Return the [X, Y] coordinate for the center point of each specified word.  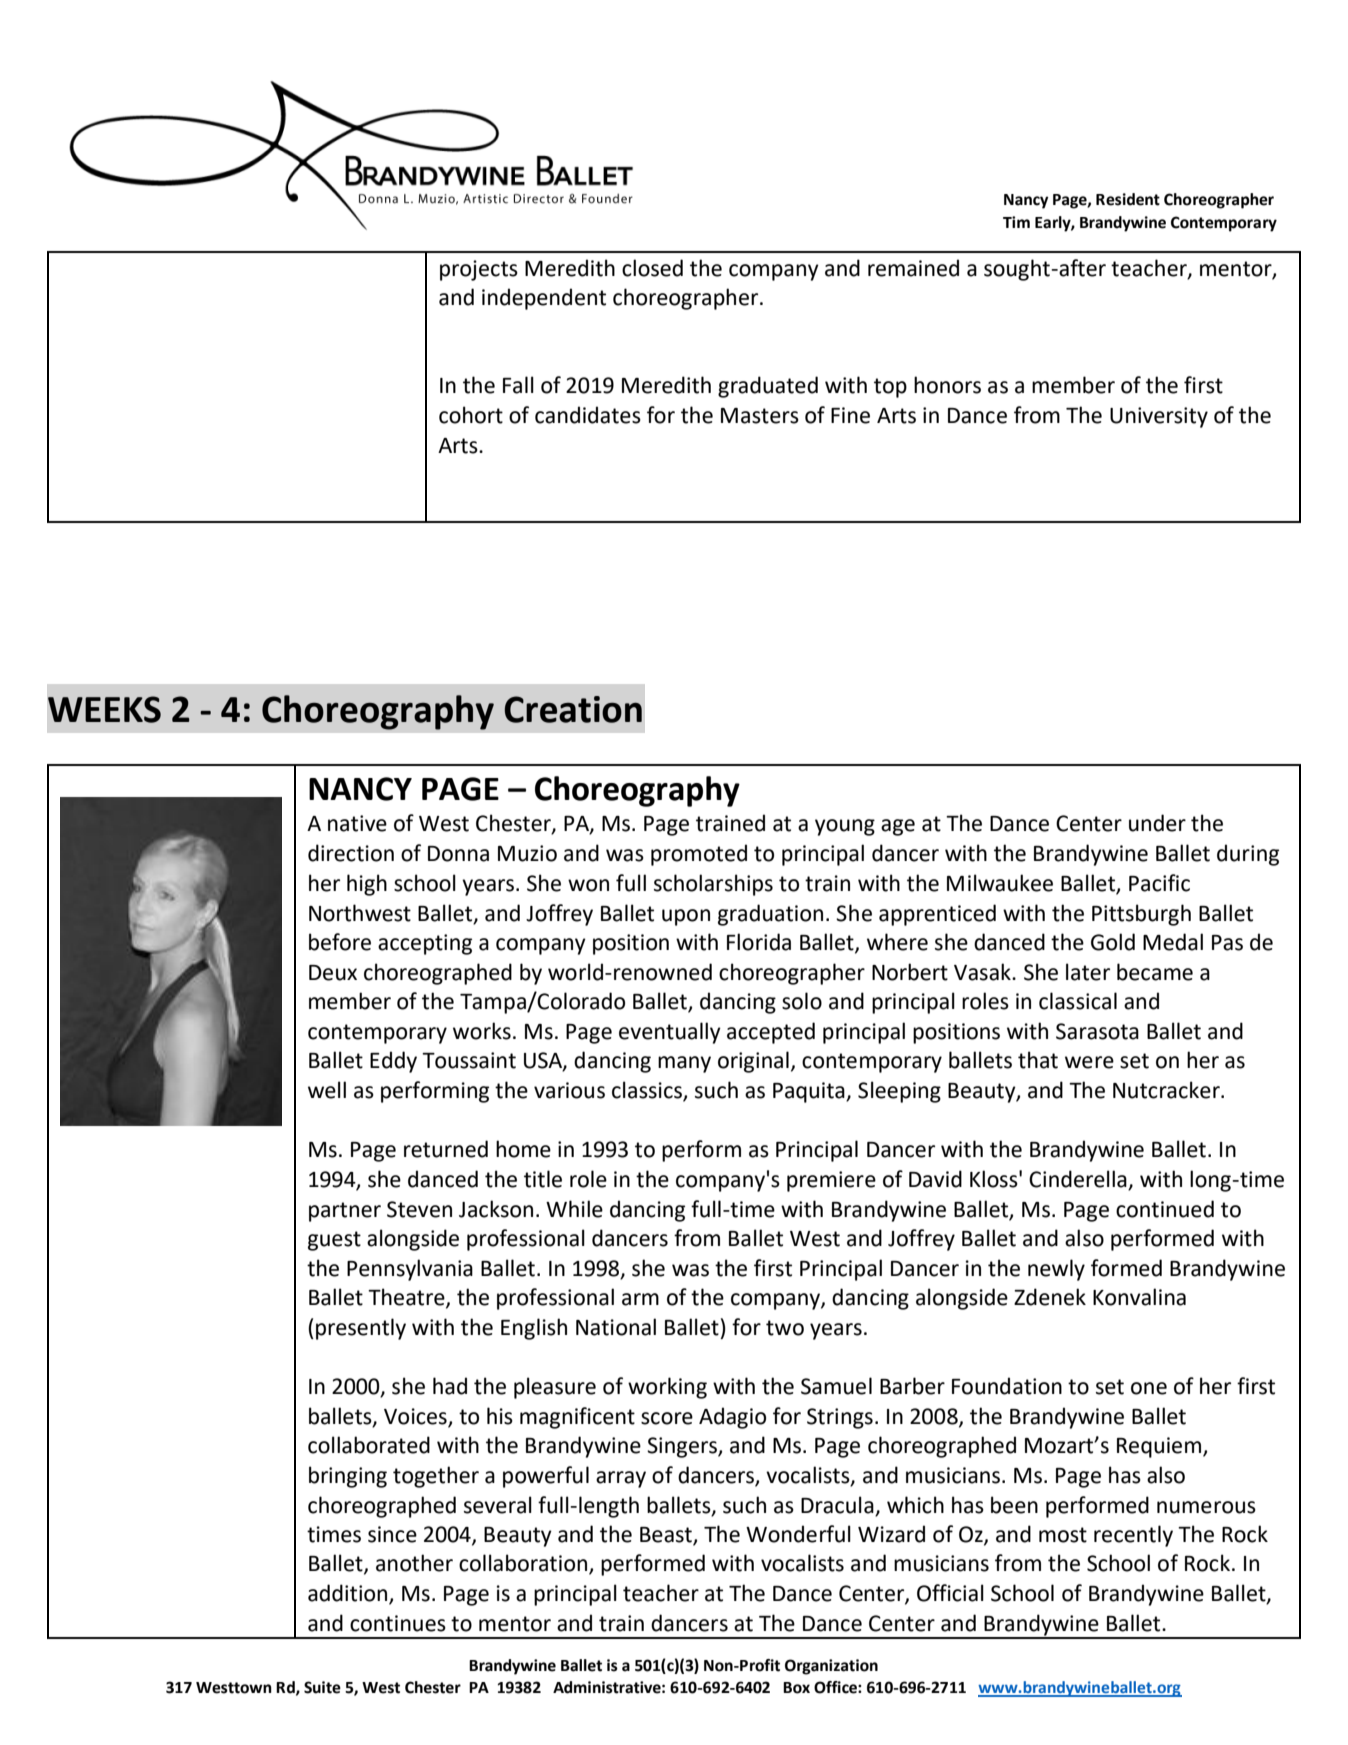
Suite [322, 1687]
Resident [1128, 199]
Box [796, 1688]
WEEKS [104, 709]
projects [479, 270]
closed [652, 268]
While [574, 1209]
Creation [573, 709]
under [1157, 823]
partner [345, 1212]
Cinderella [1079, 1180]
